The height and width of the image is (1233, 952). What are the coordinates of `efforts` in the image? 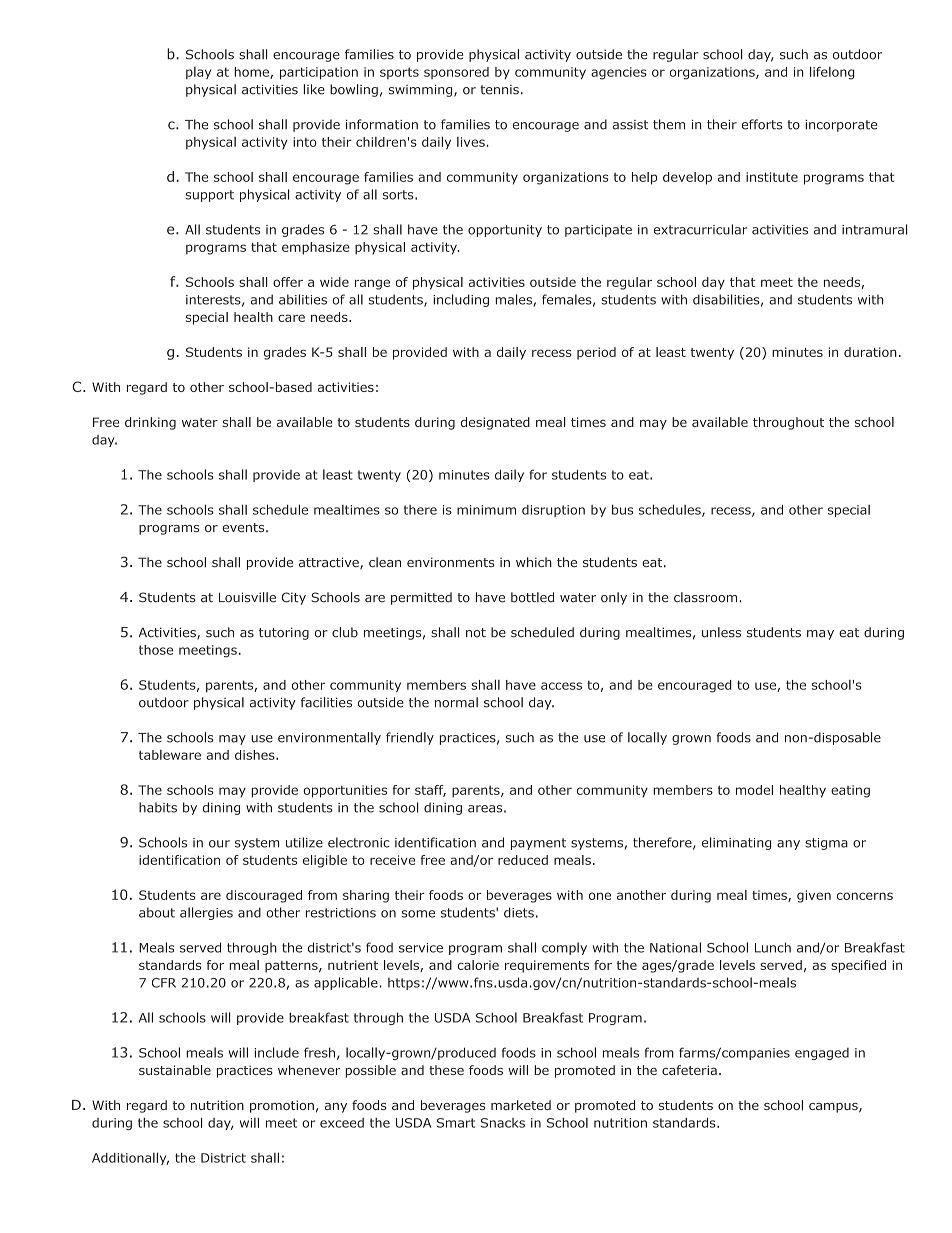 It's located at (762, 124).
